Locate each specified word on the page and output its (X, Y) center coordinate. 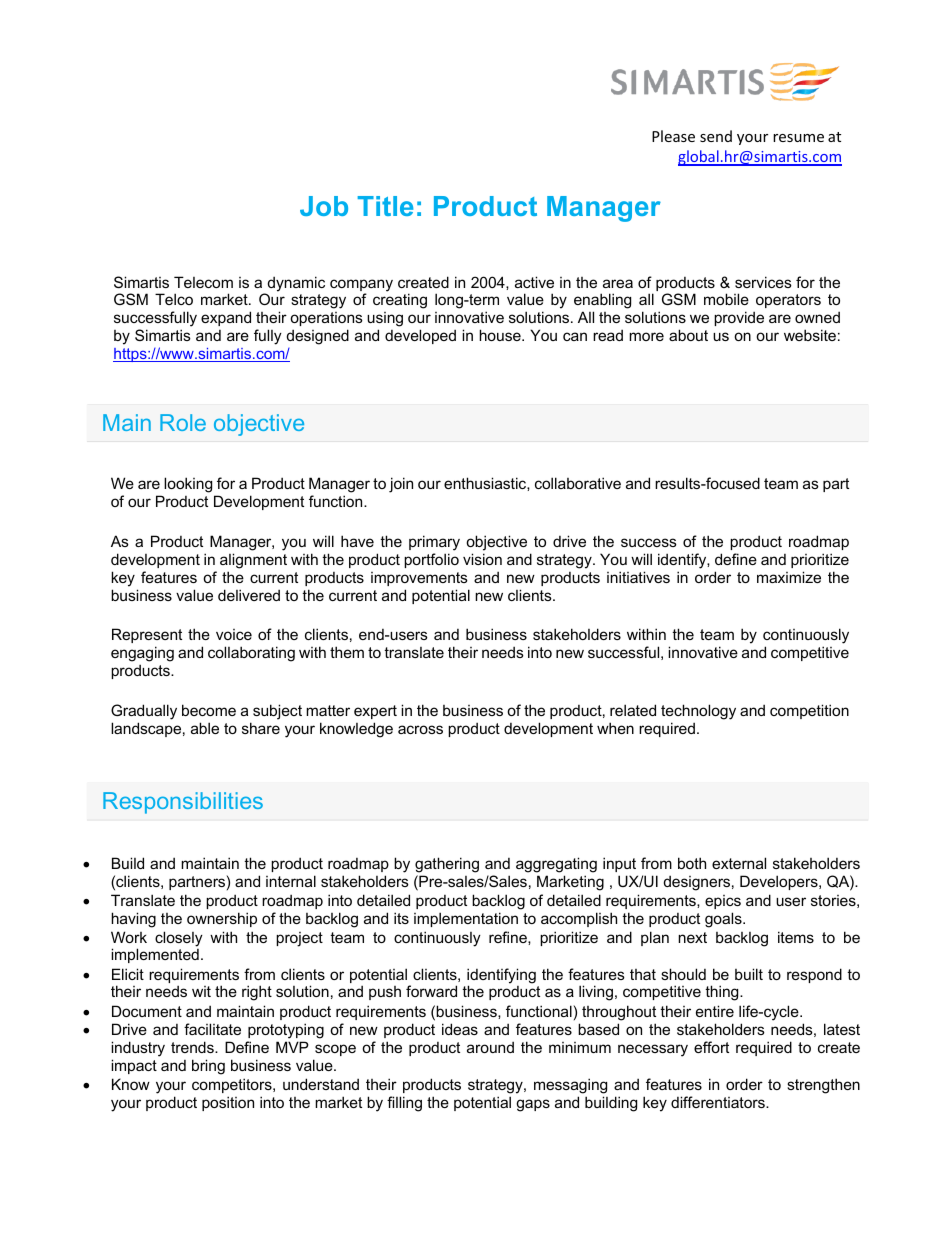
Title (385, 206)
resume (798, 138)
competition (809, 711)
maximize (789, 577)
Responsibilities (183, 803)
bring (208, 1067)
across (420, 729)
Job (324, 206)
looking (189, 486)
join (401, 485)
